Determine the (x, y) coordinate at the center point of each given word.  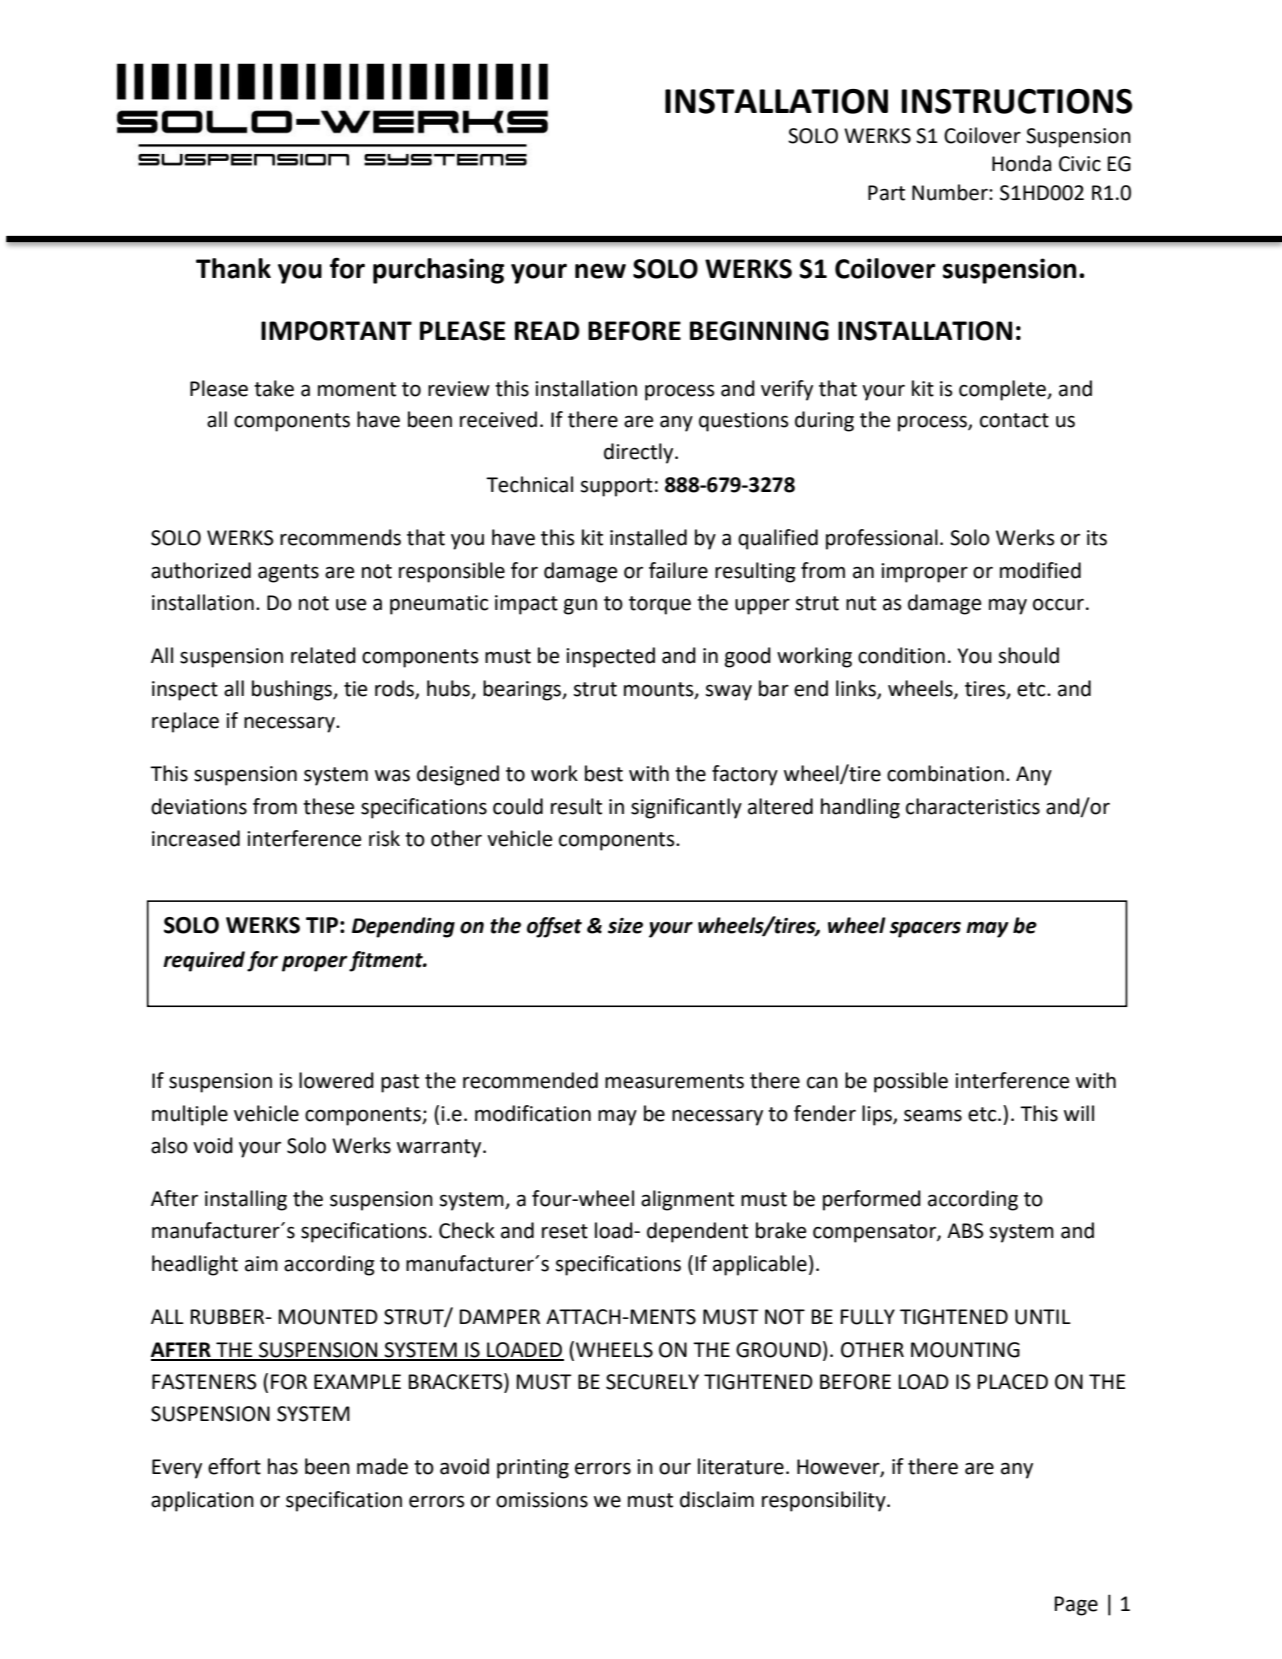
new (600, 271)
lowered (336, 1080)
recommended (530, 1080)
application (202, 1501)
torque (660, 605)
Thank (233, 268)
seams (933, 1115)
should (1029, 655)
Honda (1021, 163)
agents (288, 573)
